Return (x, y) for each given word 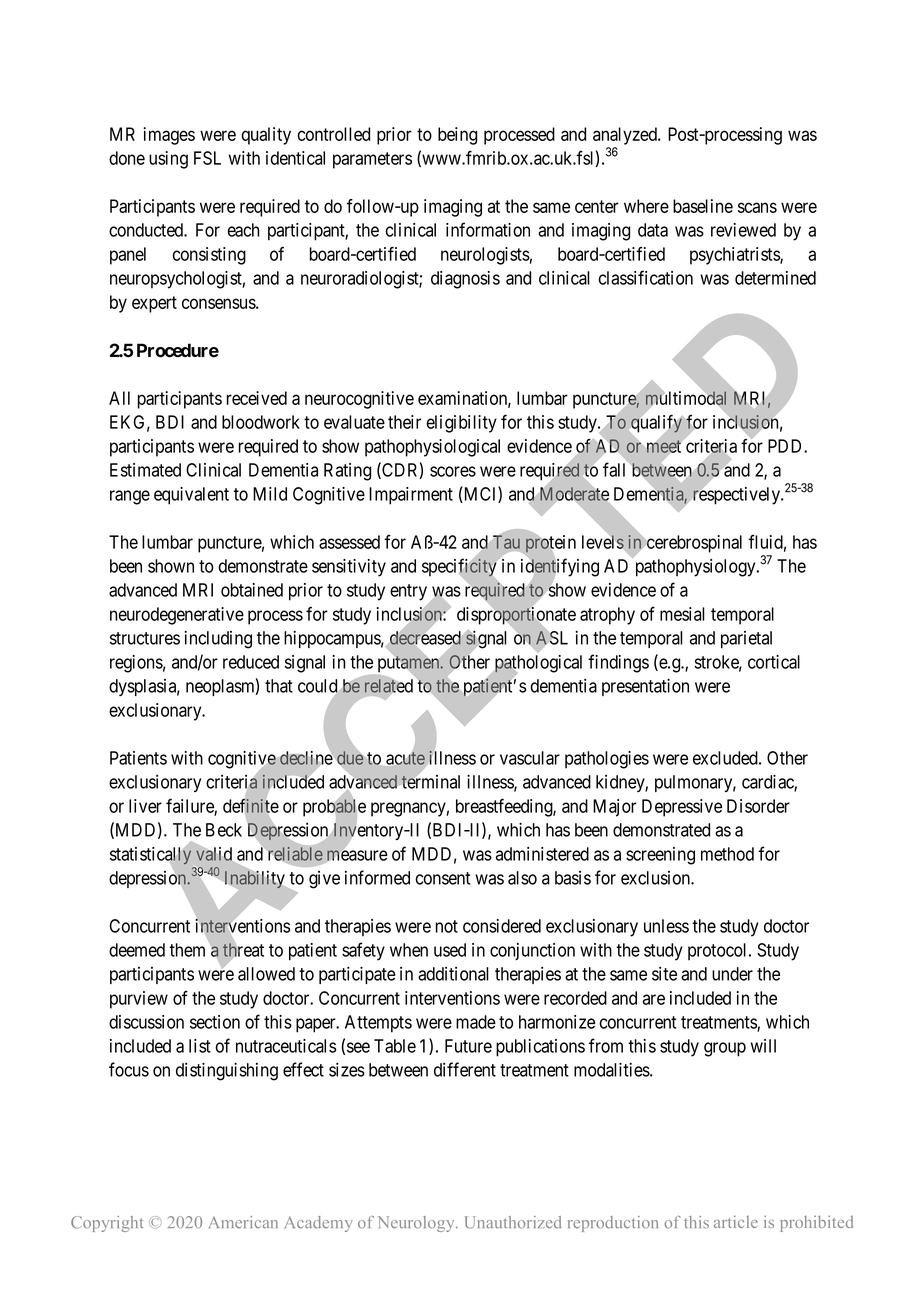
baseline (703, 206)
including (218, 640)
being (457, 136)
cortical (774, 662)
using (168, 160)
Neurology (417, 1224)
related (389, 686)
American (243, 1222)
